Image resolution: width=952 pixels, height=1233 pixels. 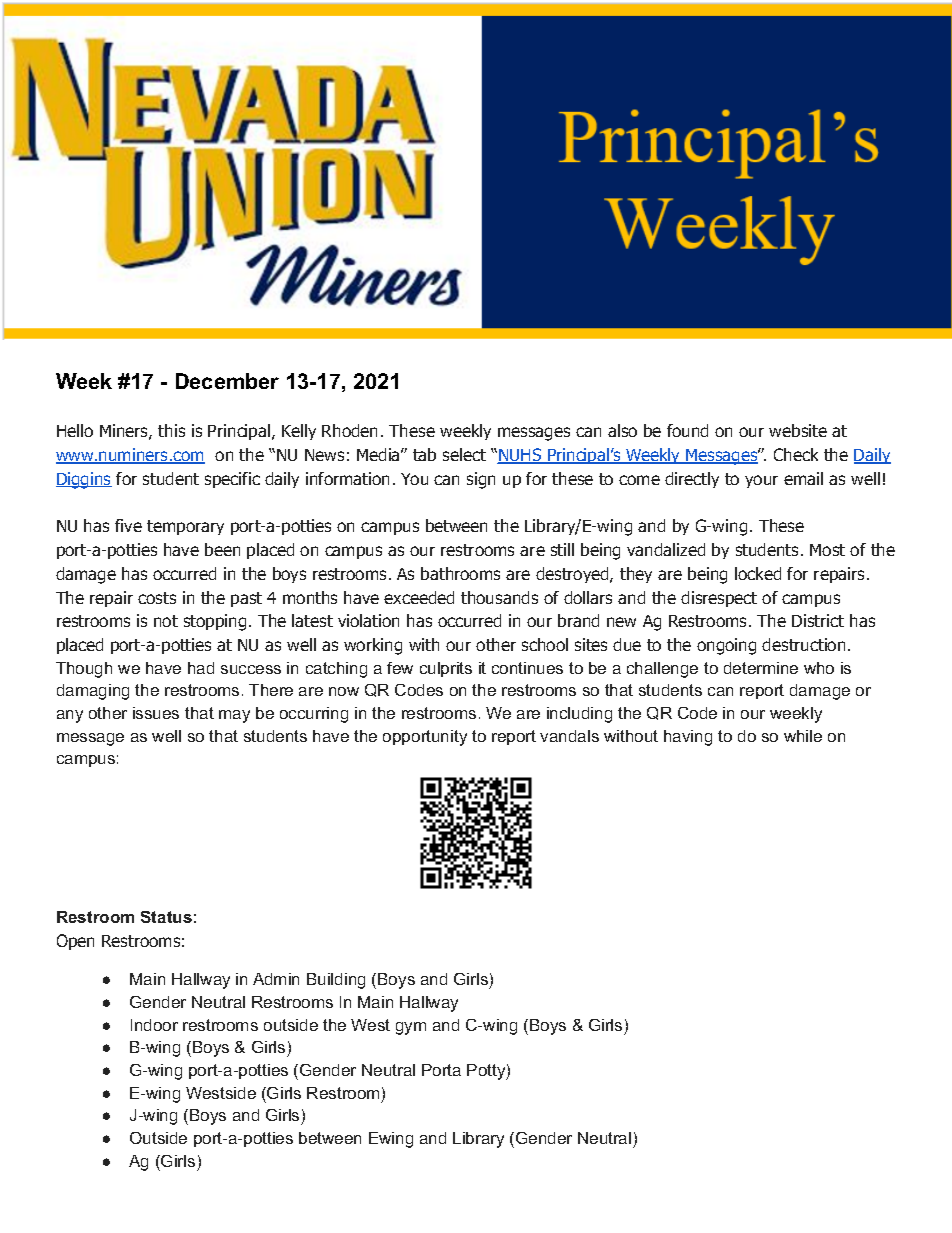 What do you see at coordinates (569, 736) in the page?
I see `vandals` at bounding box center [569, 736].
